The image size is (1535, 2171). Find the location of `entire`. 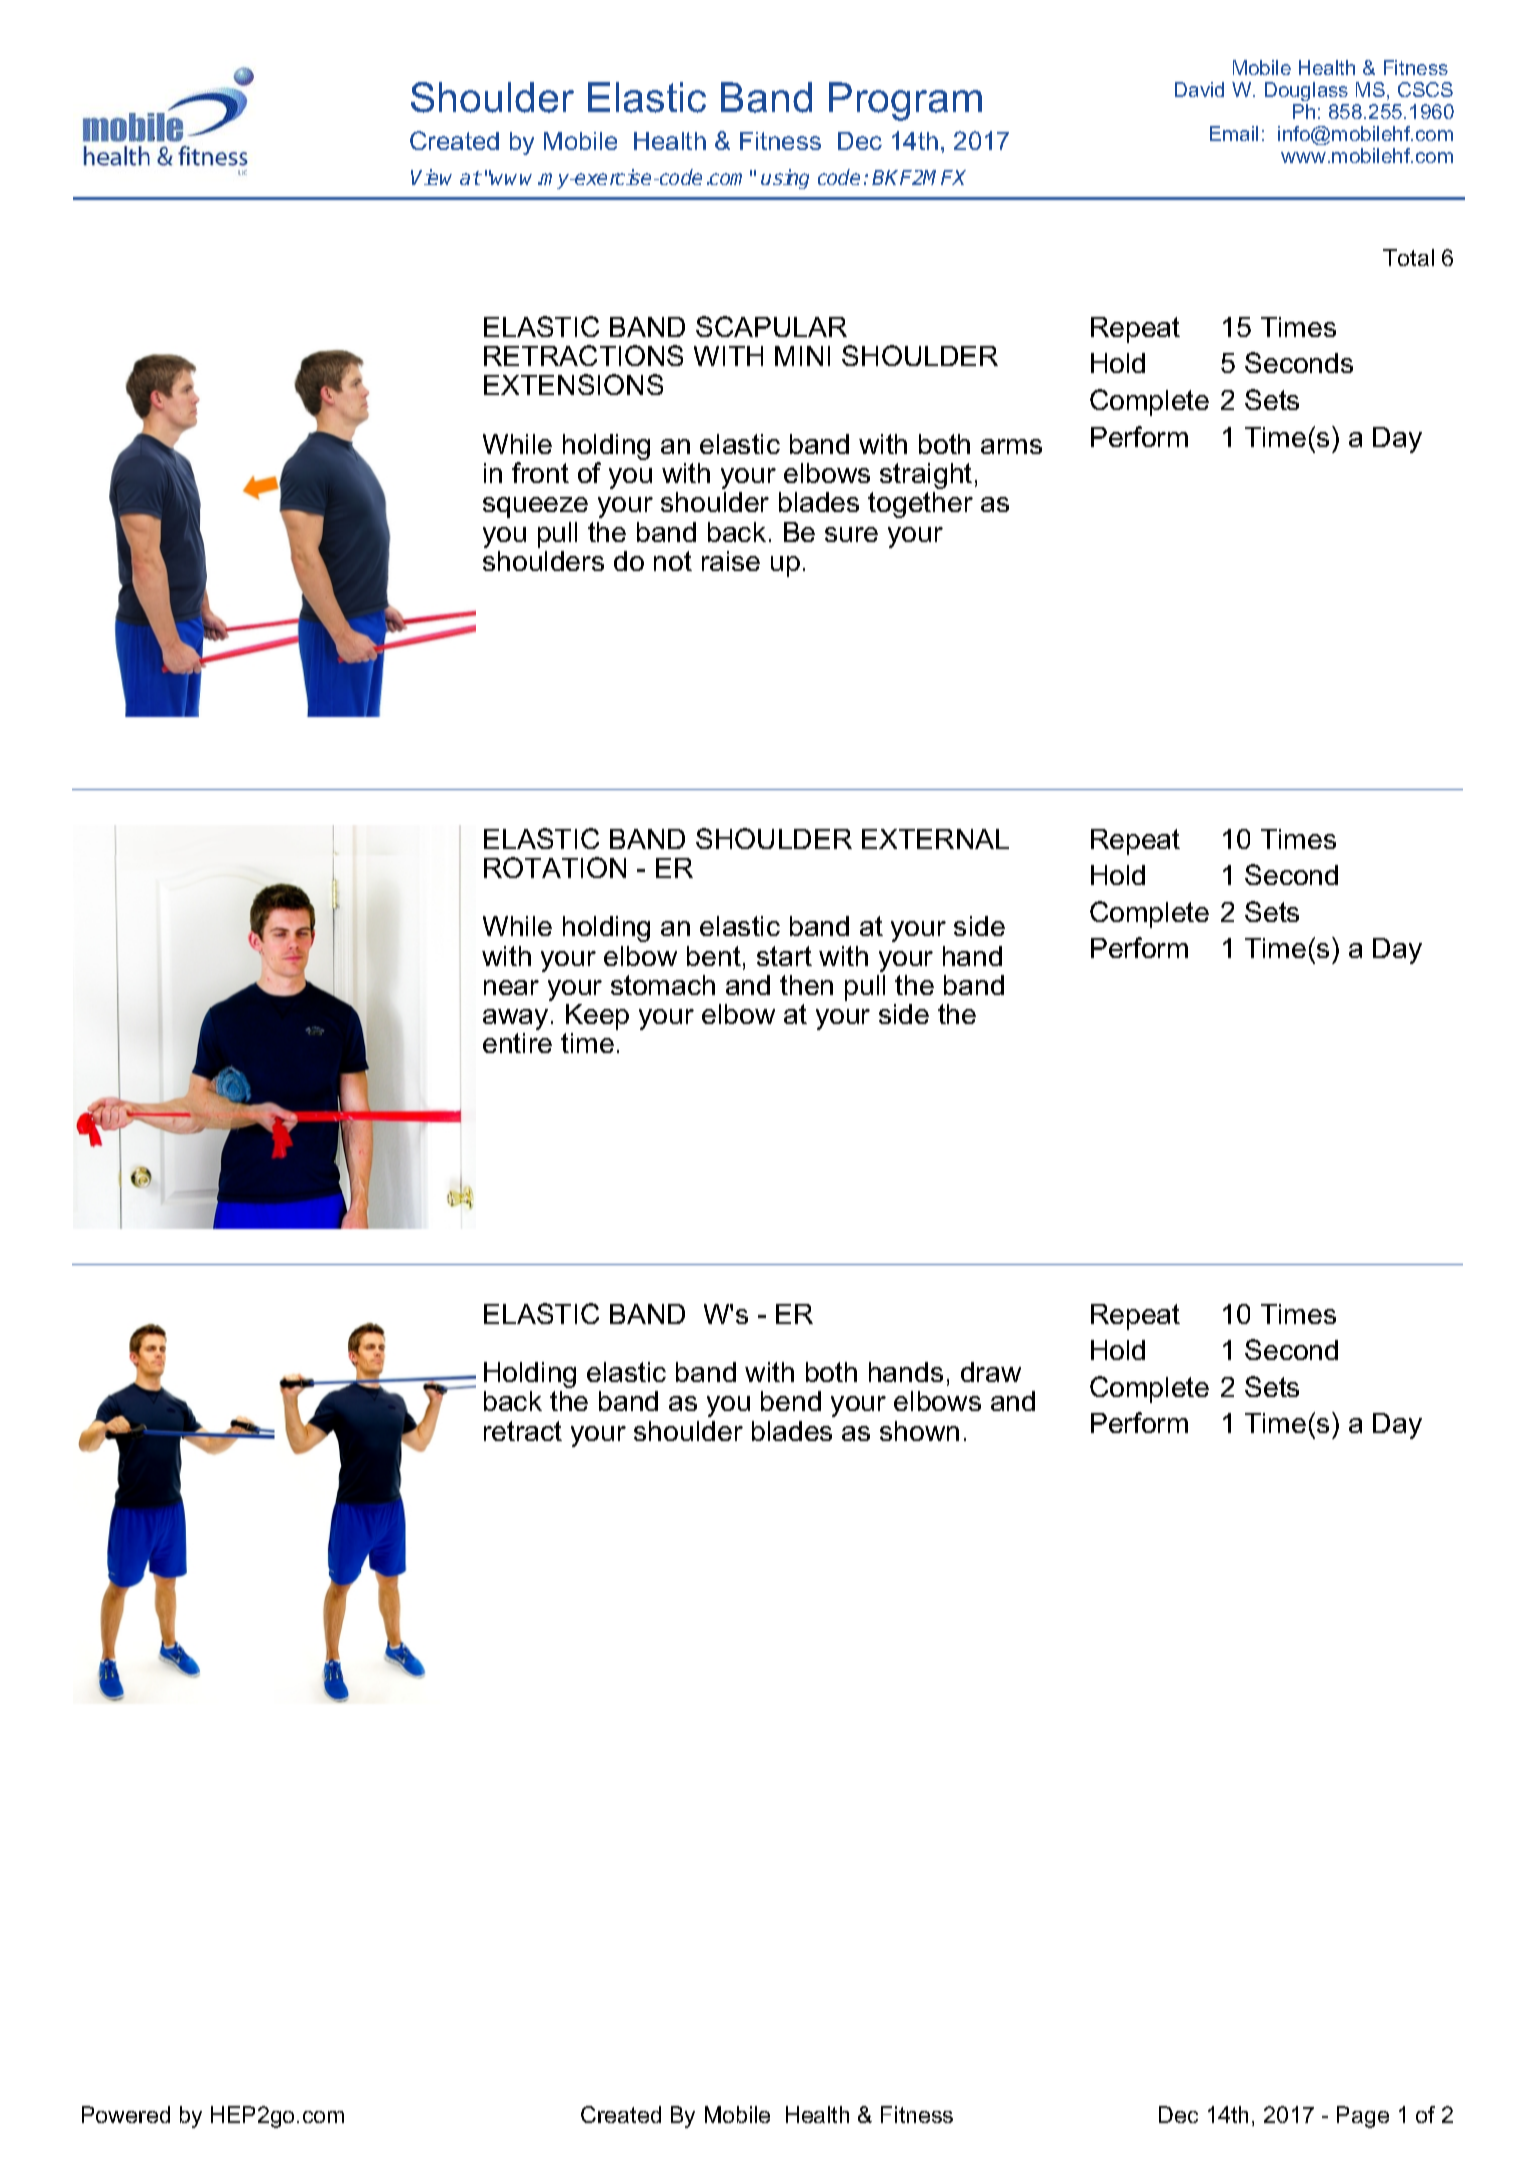

entire is located at coordinates (517, 1043).
